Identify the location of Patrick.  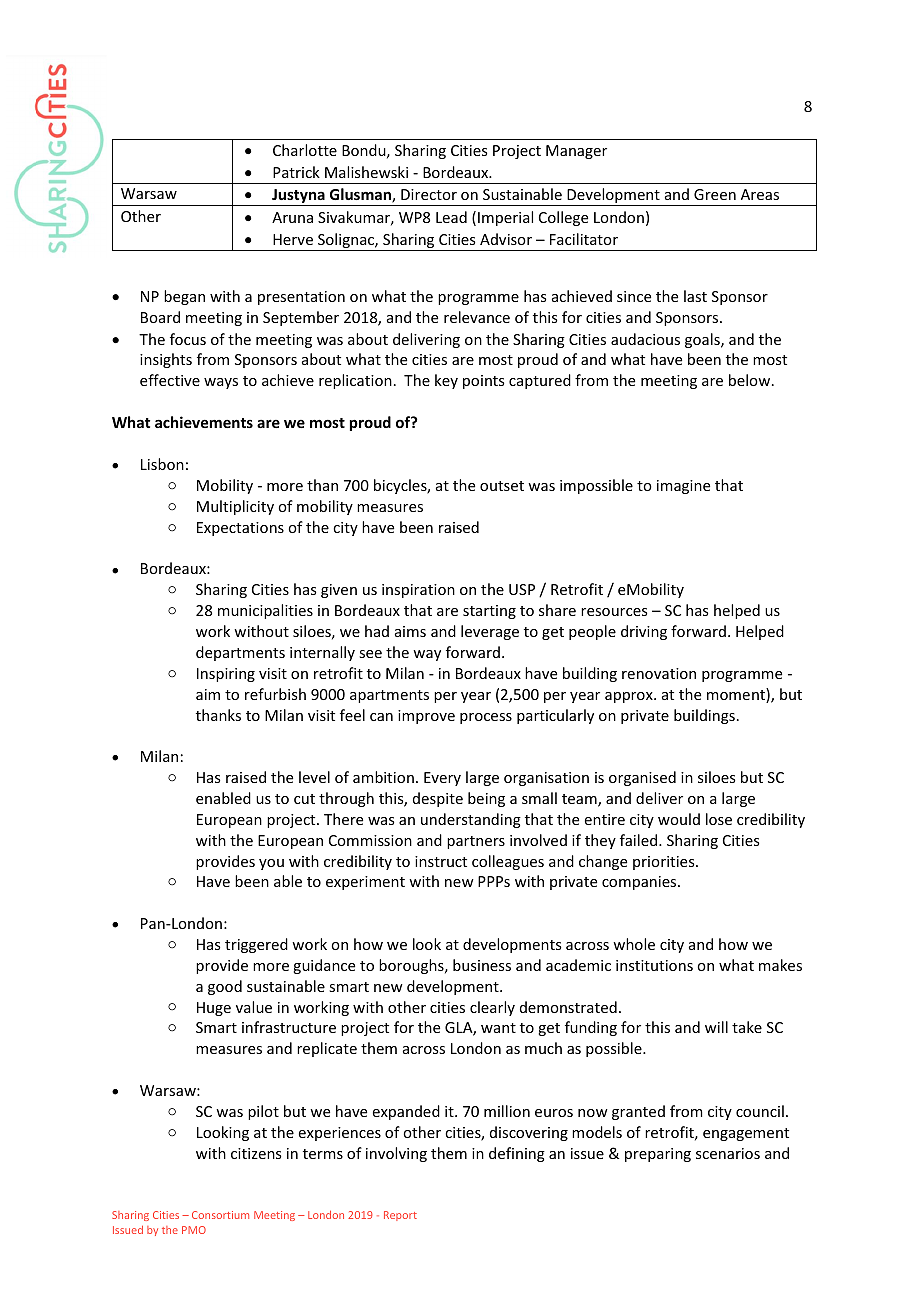
(296, 172).
